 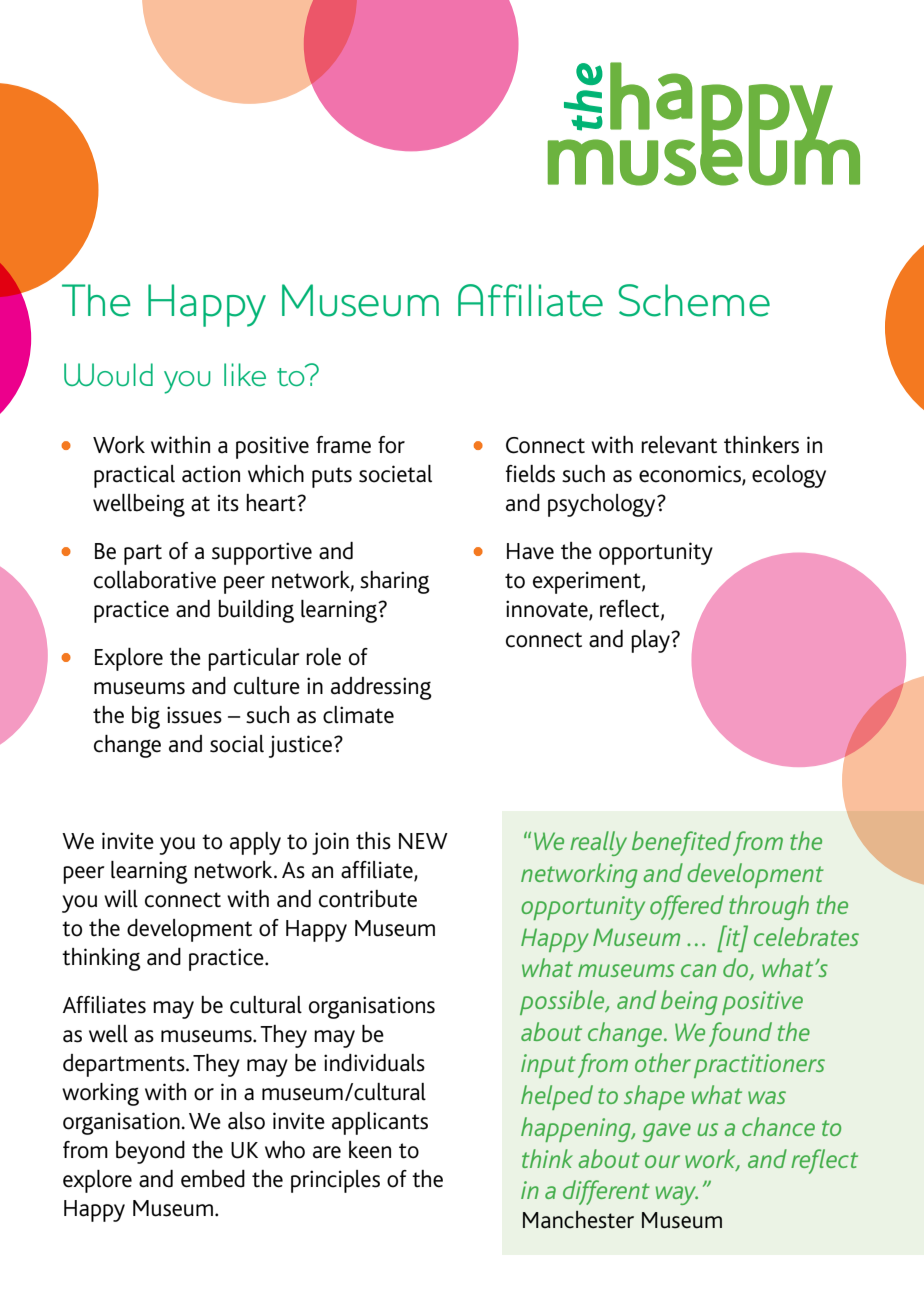 I want to click on embed, so click(x=213, y=1179).
